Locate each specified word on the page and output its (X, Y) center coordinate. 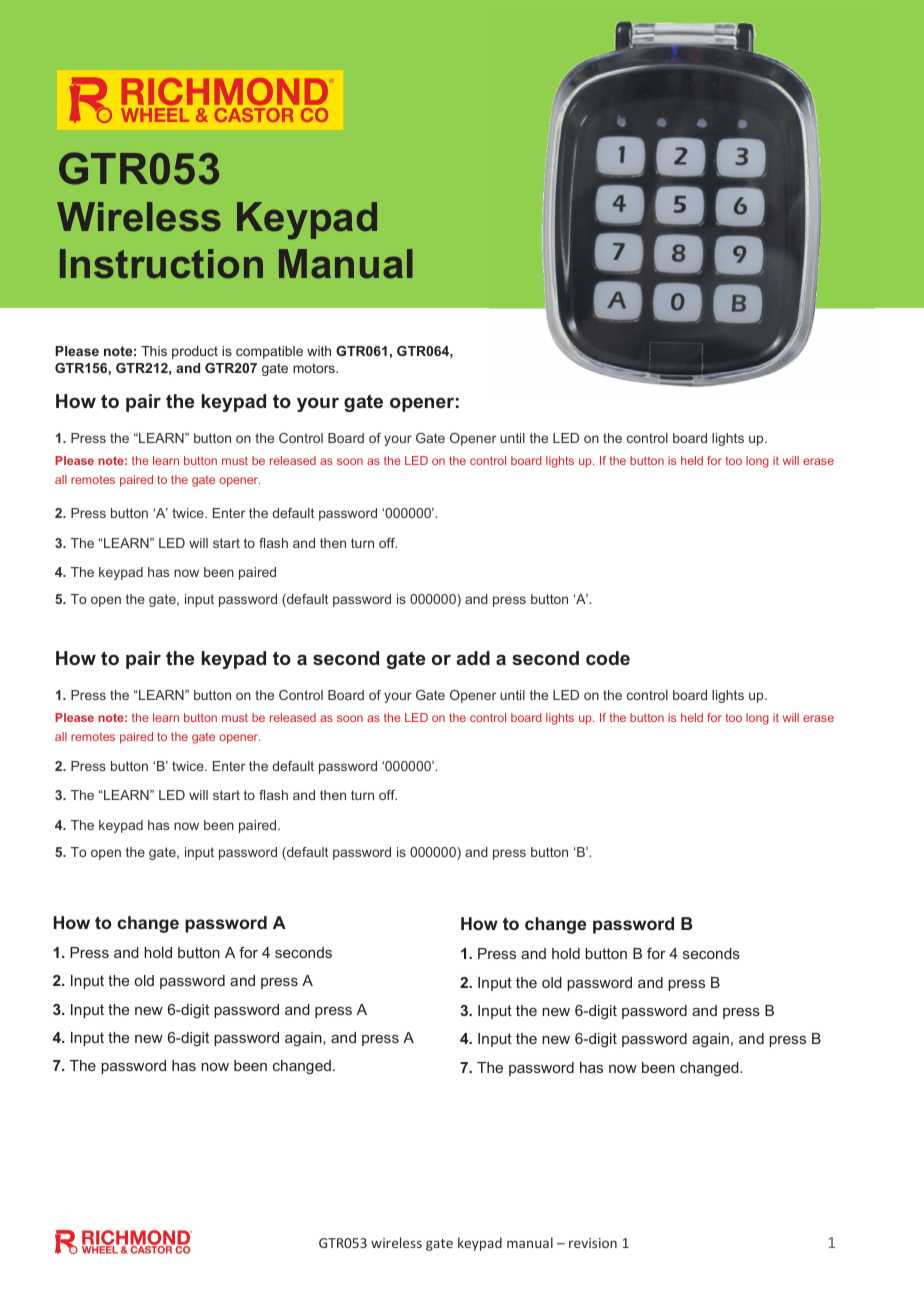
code (608, 658)
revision (593, 1243)
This (154, 351)
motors (315, 368)
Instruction (161, 264)
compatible (269, 352)
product (195, 352)
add (473, 658)
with (319, 351)
